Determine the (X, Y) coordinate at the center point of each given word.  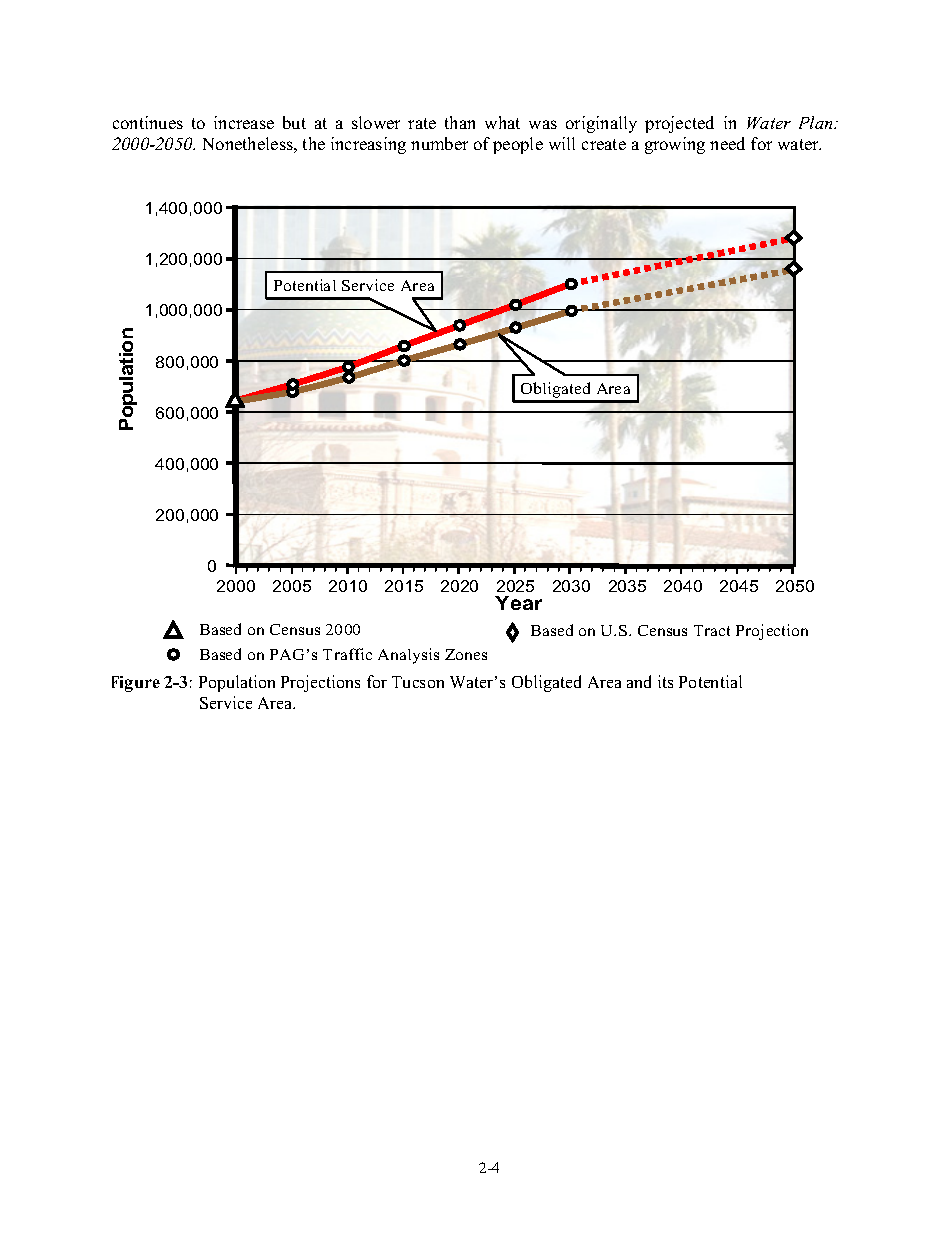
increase (244, 122)
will (562, 143)
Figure (136, 684)
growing (675, 145)
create (604, 144)
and (639, 681)
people (518, 145)
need (727, 143)
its (665, 681)
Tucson (418, 682)
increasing (368, 145)
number (439, 143)
